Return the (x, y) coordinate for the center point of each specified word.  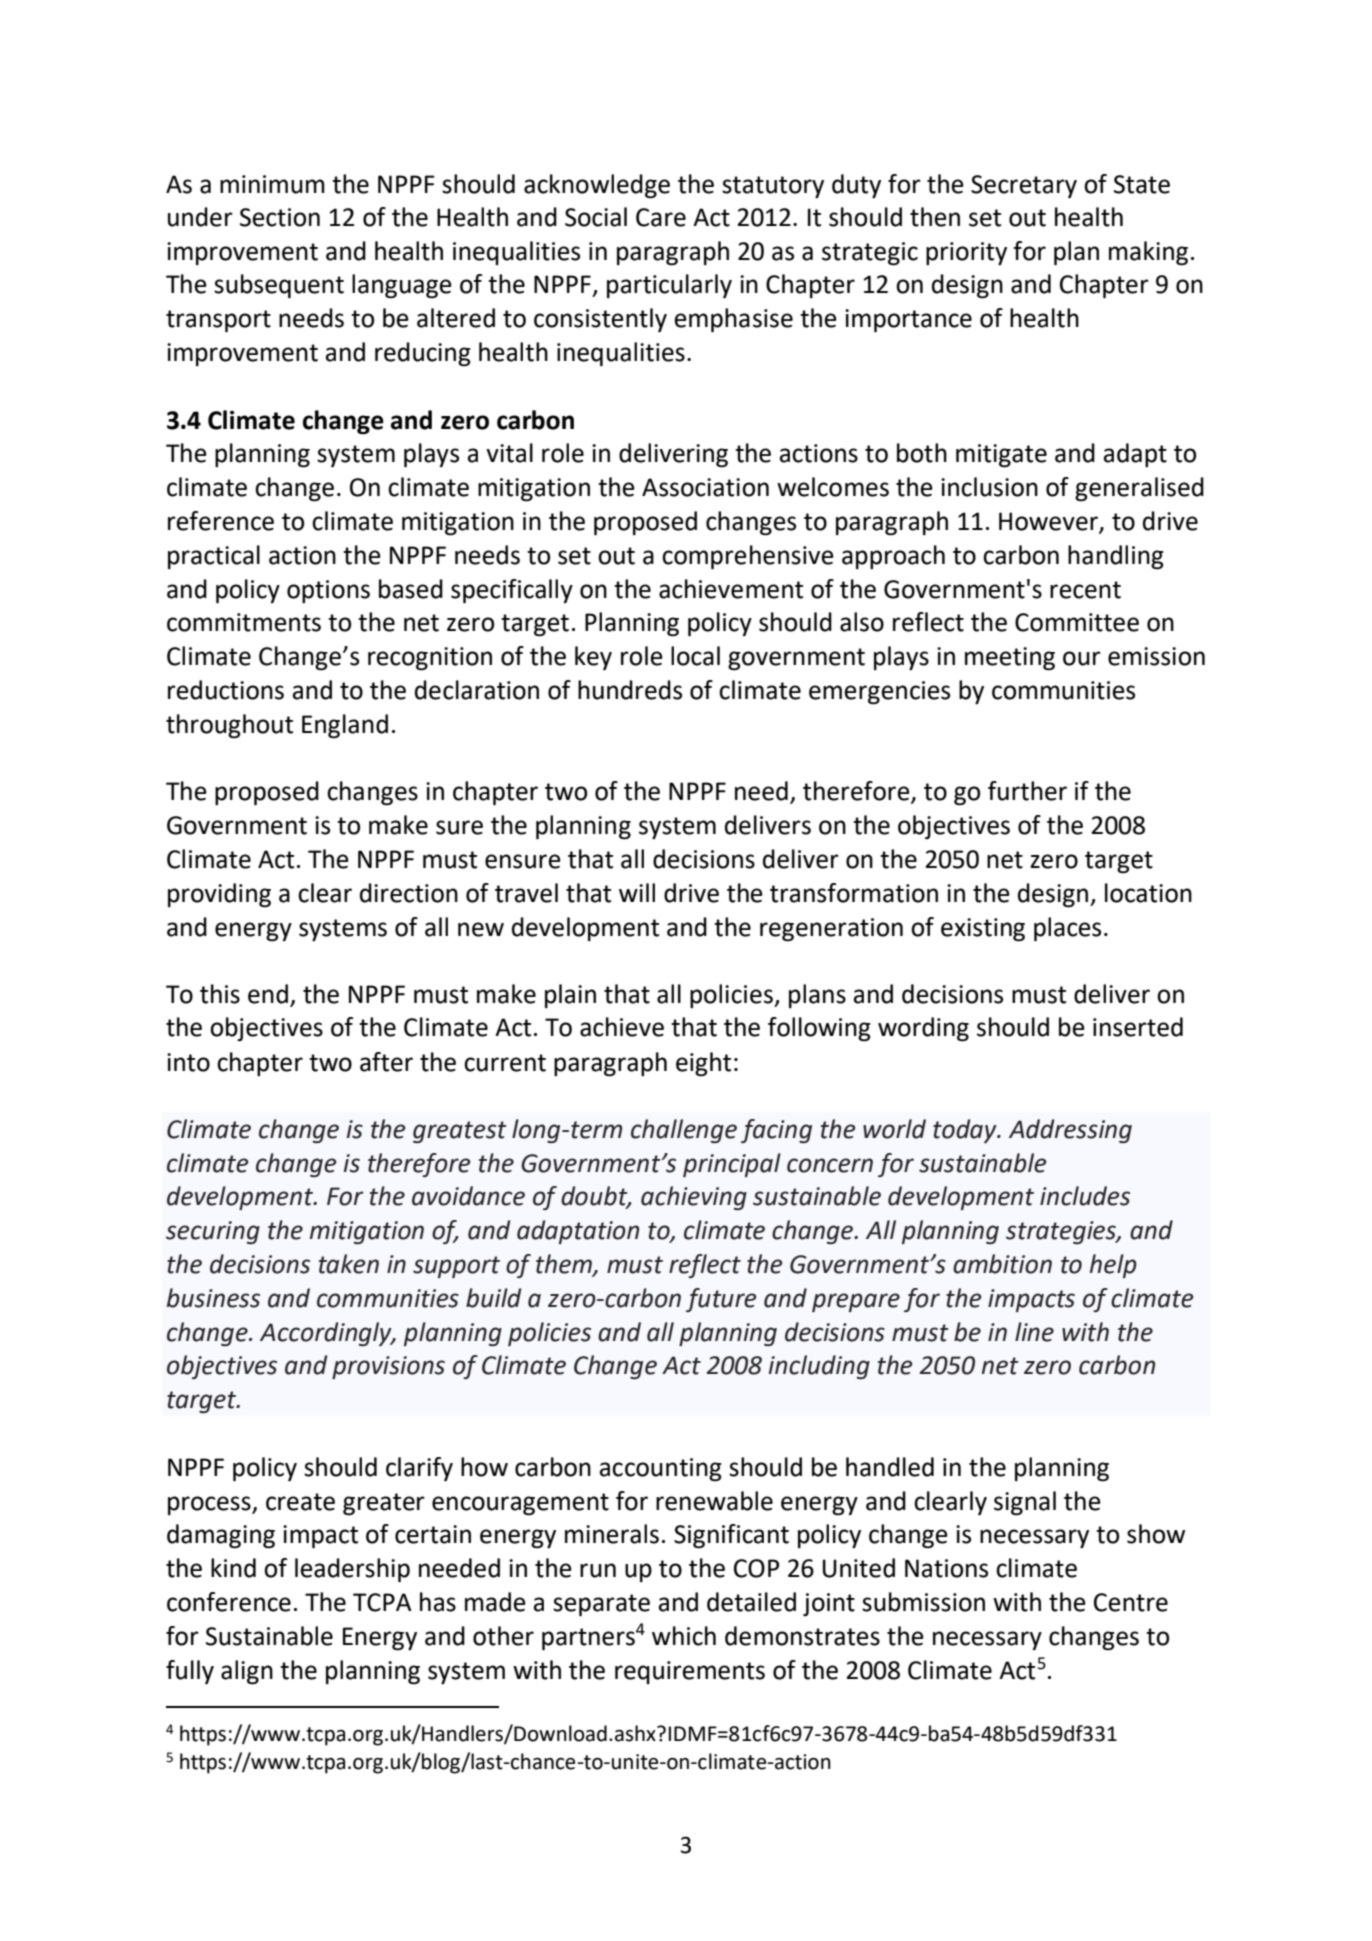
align (247, 1672)
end (268, 994)
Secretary (1024, 186)
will (637, 892)
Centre (1131, 1602)
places (1067, 929)
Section (280, 217)
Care (661, 217)
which (684, 1636)
